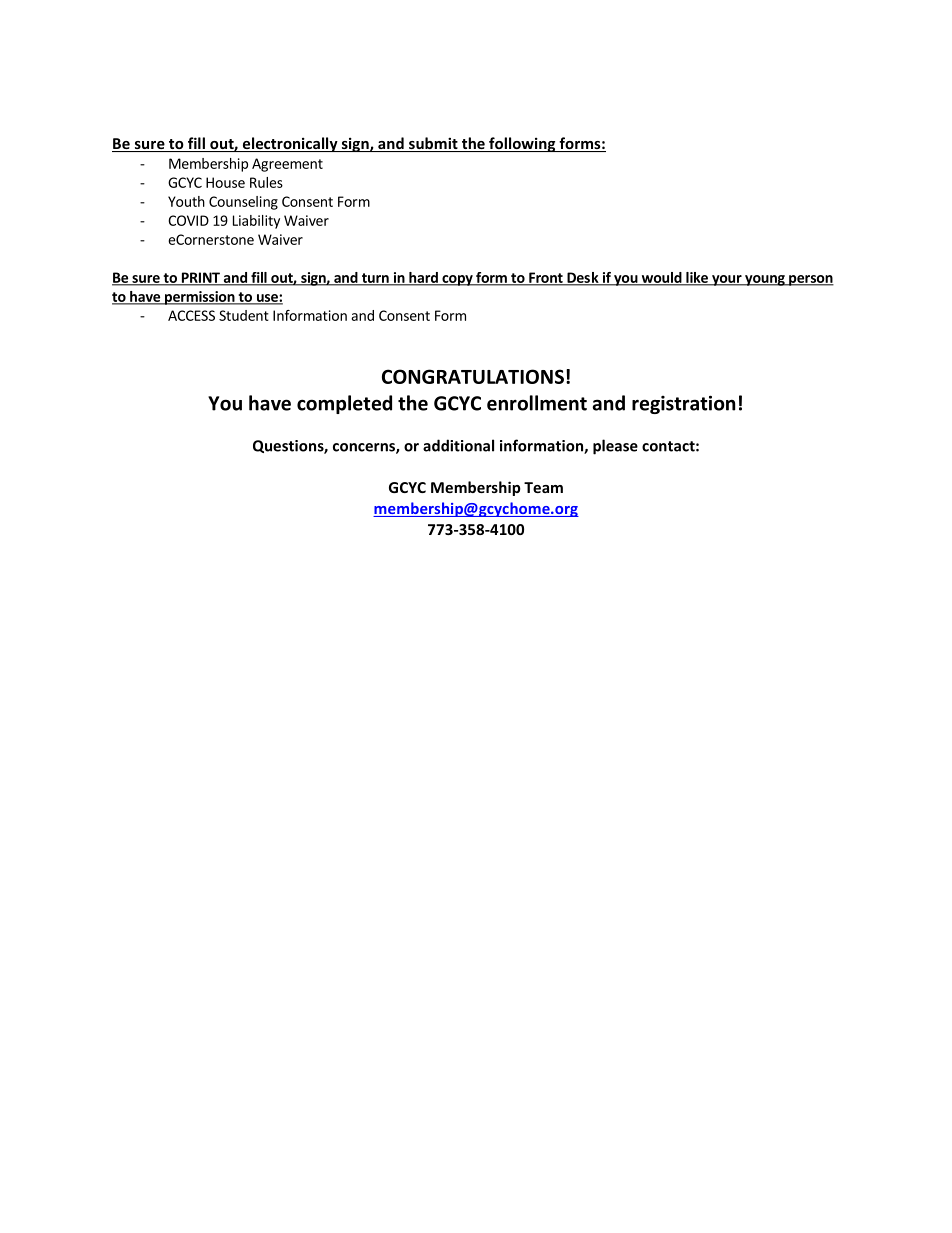 This document has height=1233, width=952. Describe the element at coordinates (458, 445) in the document. I see `additional` at that location.
